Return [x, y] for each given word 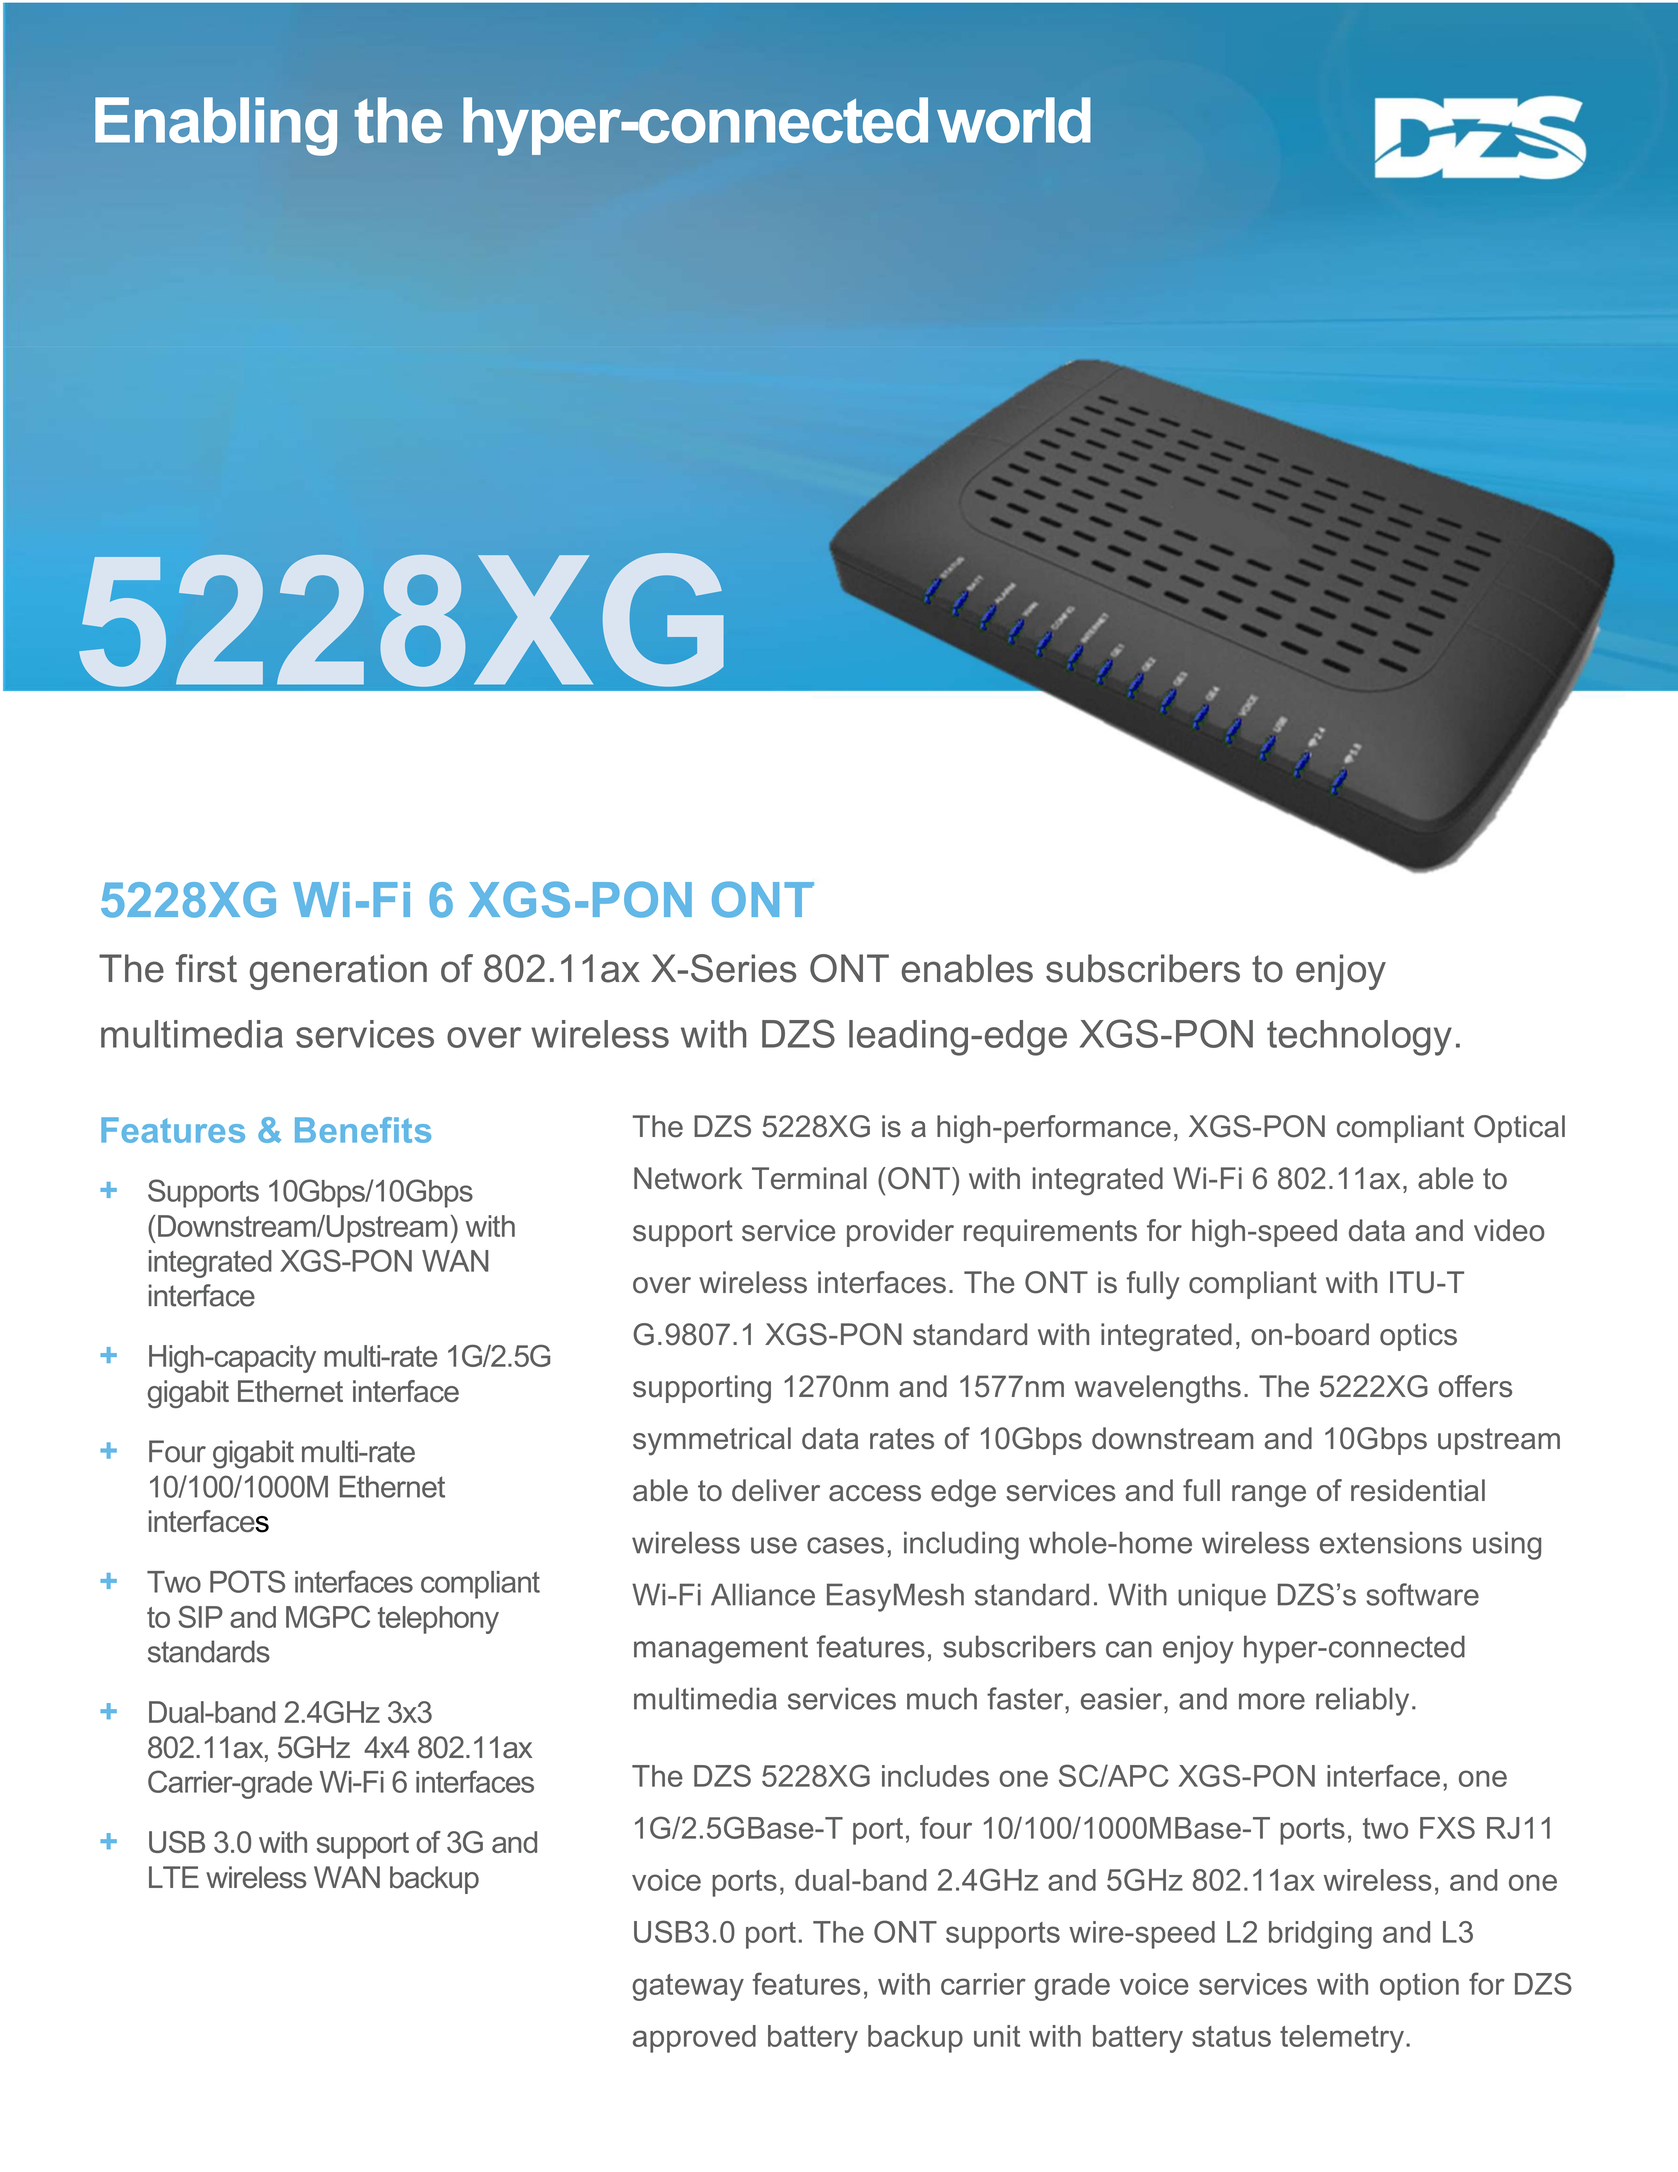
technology [1359, 1038]
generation [338, 972]
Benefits [363, 1130]
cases [845, 1545]
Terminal [809, 1178]
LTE [174, 1877]
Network [688, 1178]
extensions [1391, 1542]
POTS [247, 1581]
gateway [688, 1987]
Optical [1519, 1129]
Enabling [216, 126]
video [1509, 1230]
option [1419, 1987]
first [206, 968]
